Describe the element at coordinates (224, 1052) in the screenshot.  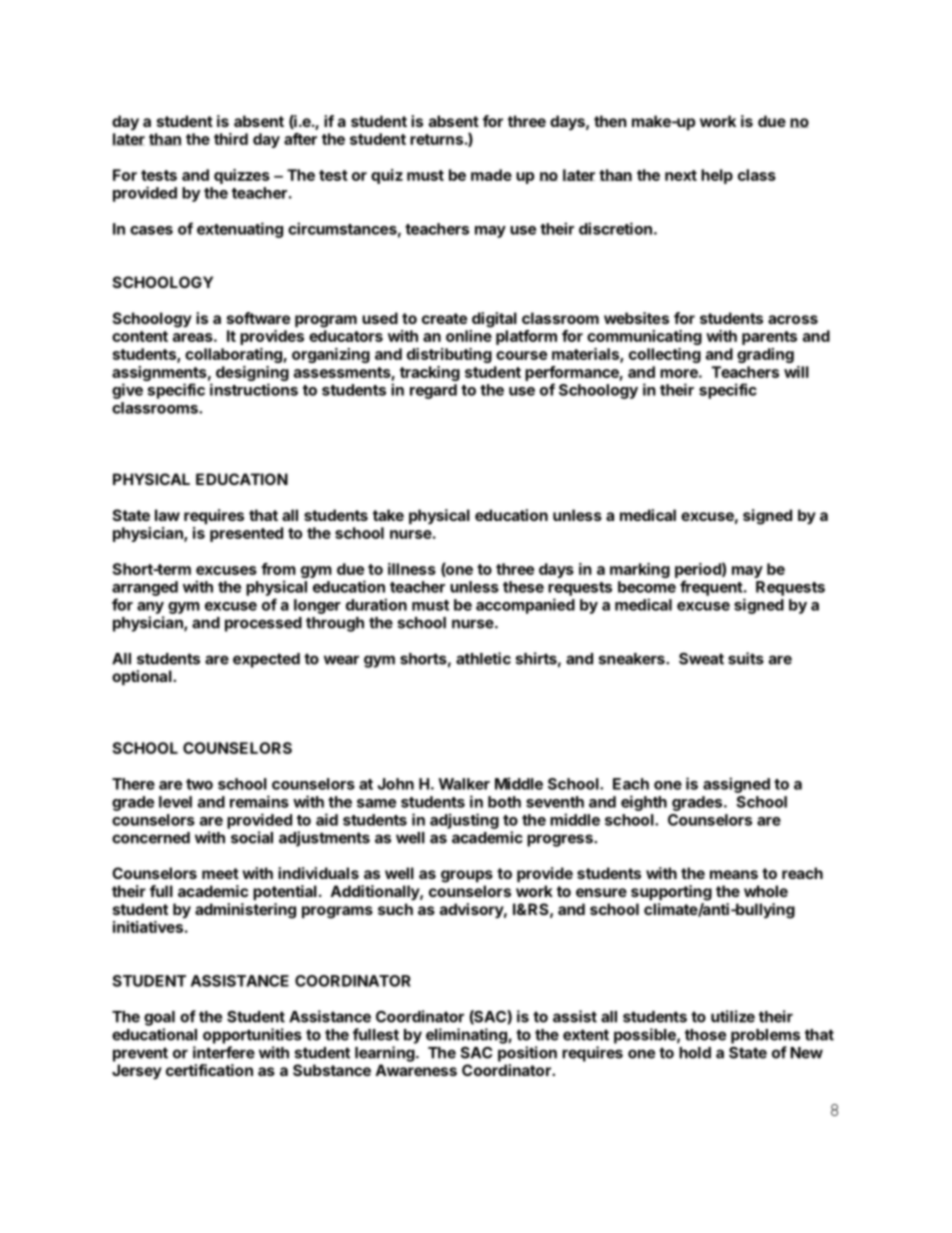
I see `interfere` at that location.
